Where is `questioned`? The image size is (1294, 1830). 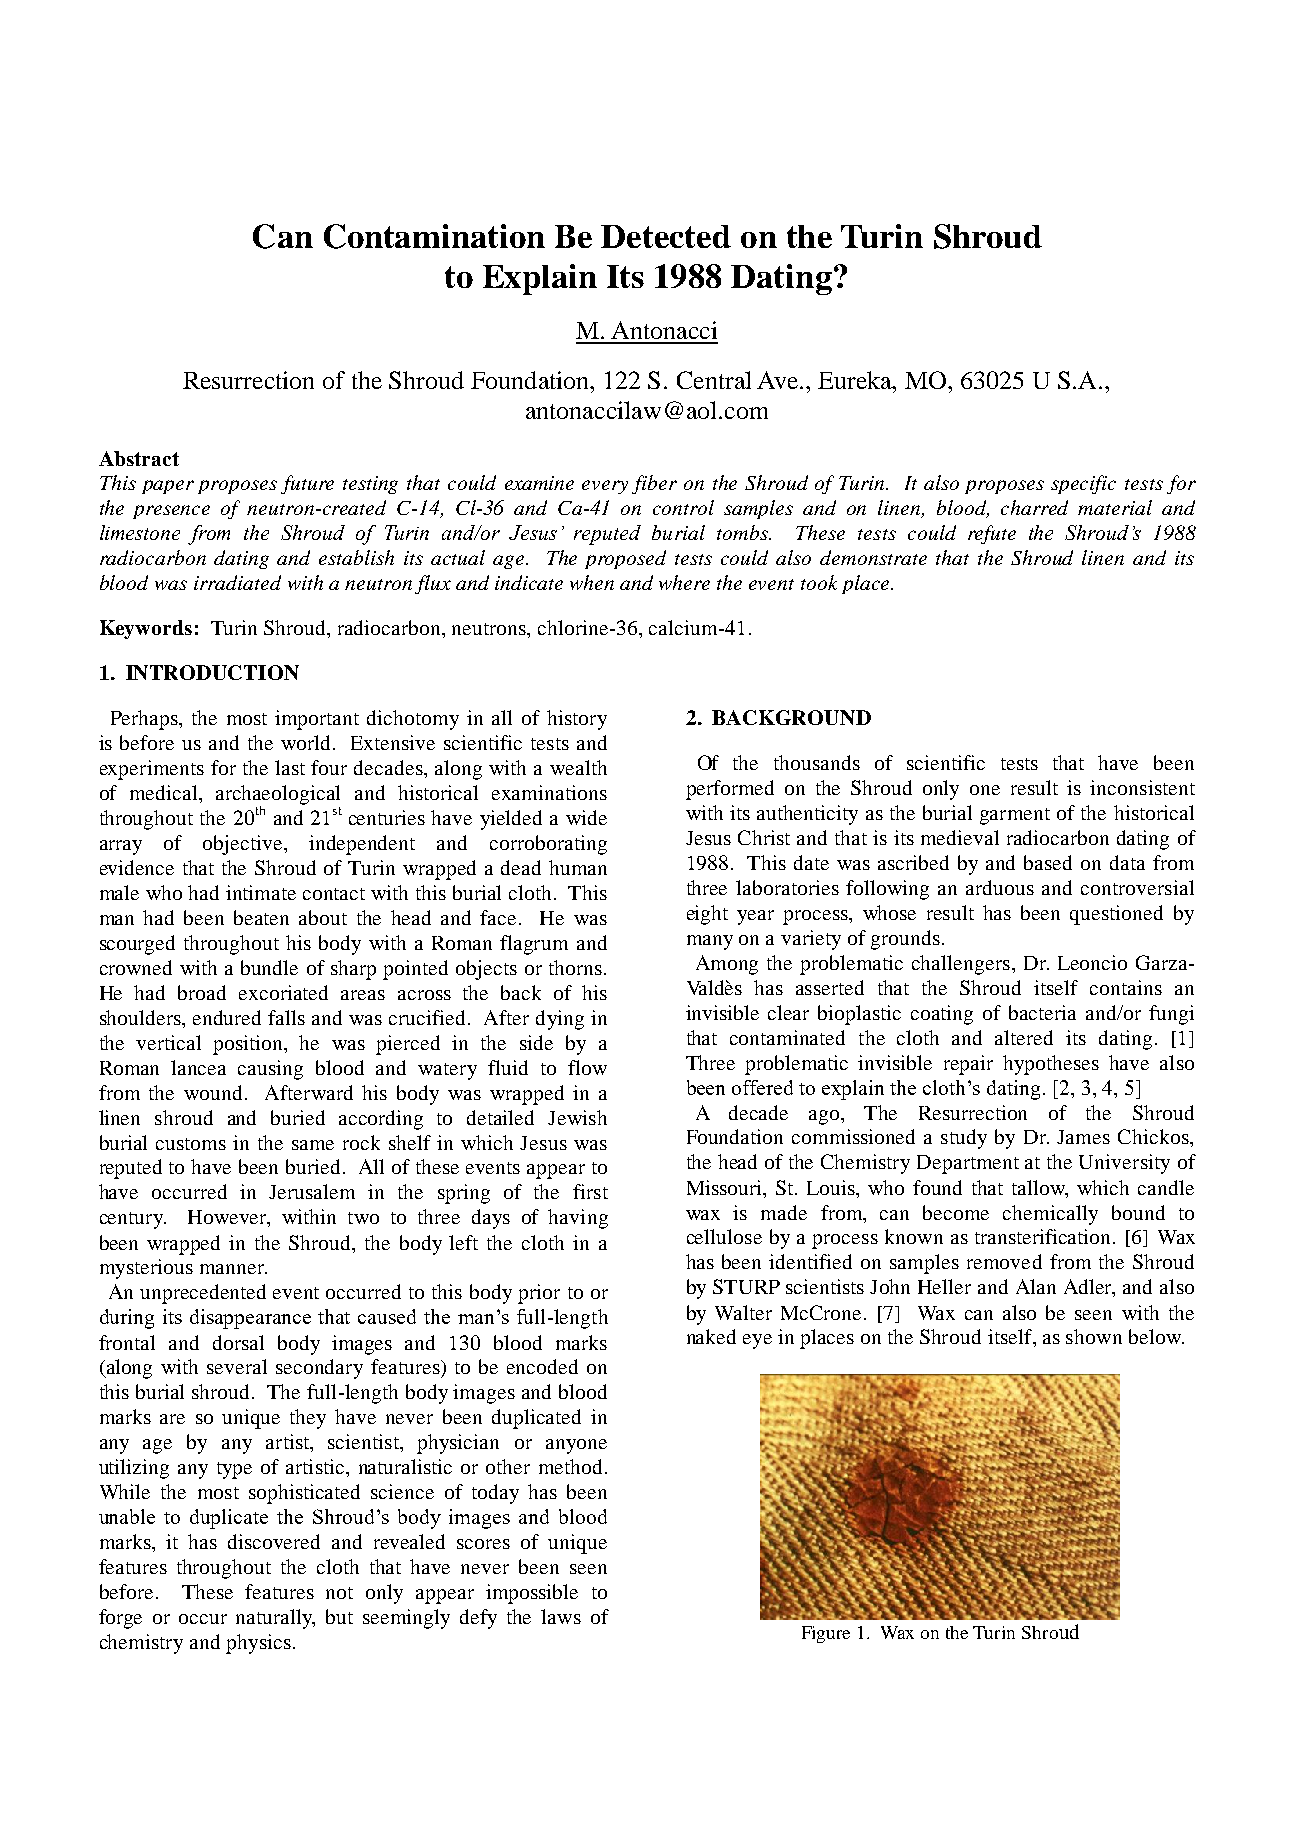 questioned is located at coordinates (1116, 915).
